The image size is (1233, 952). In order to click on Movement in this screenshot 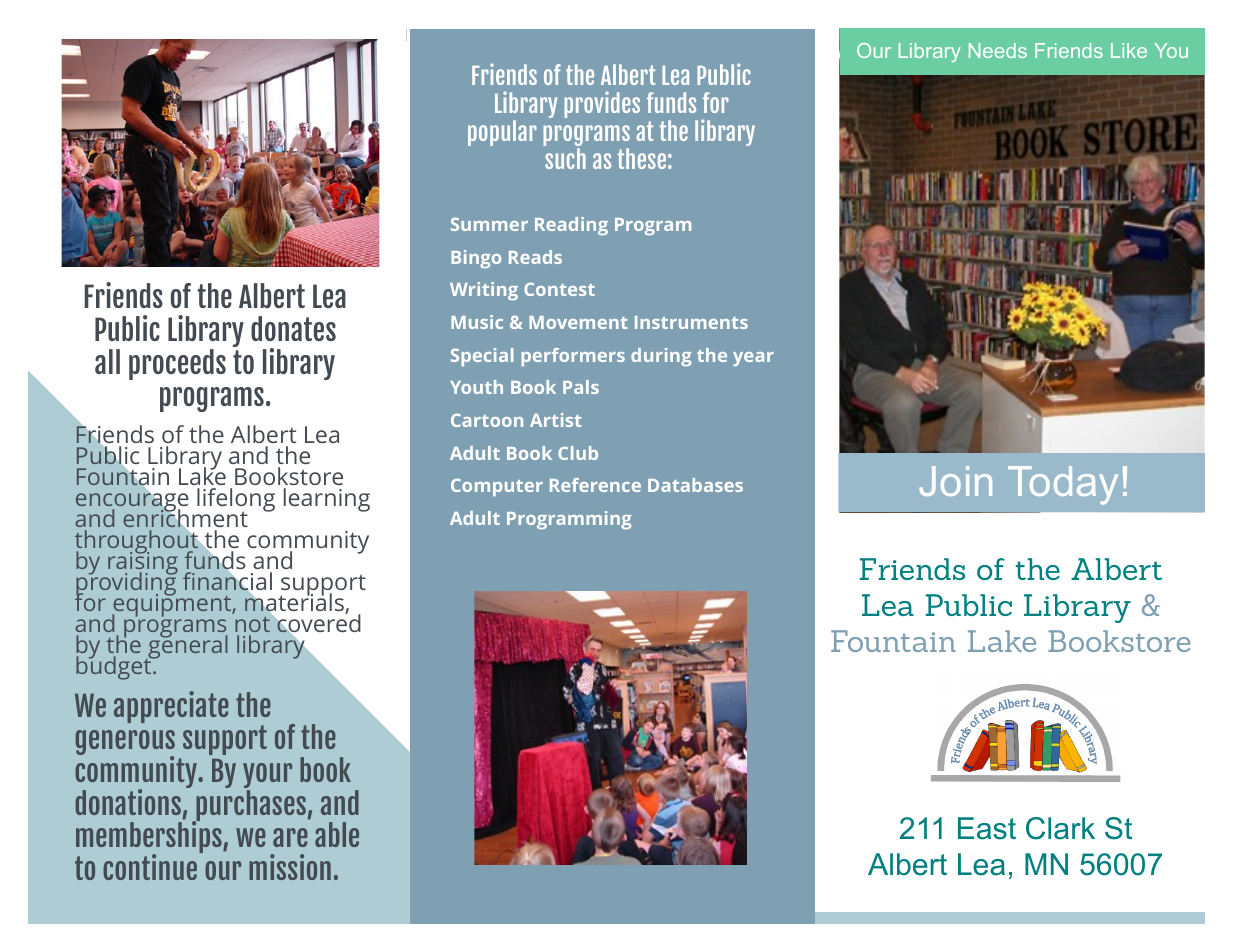, I will do `click(578, 322)`.
